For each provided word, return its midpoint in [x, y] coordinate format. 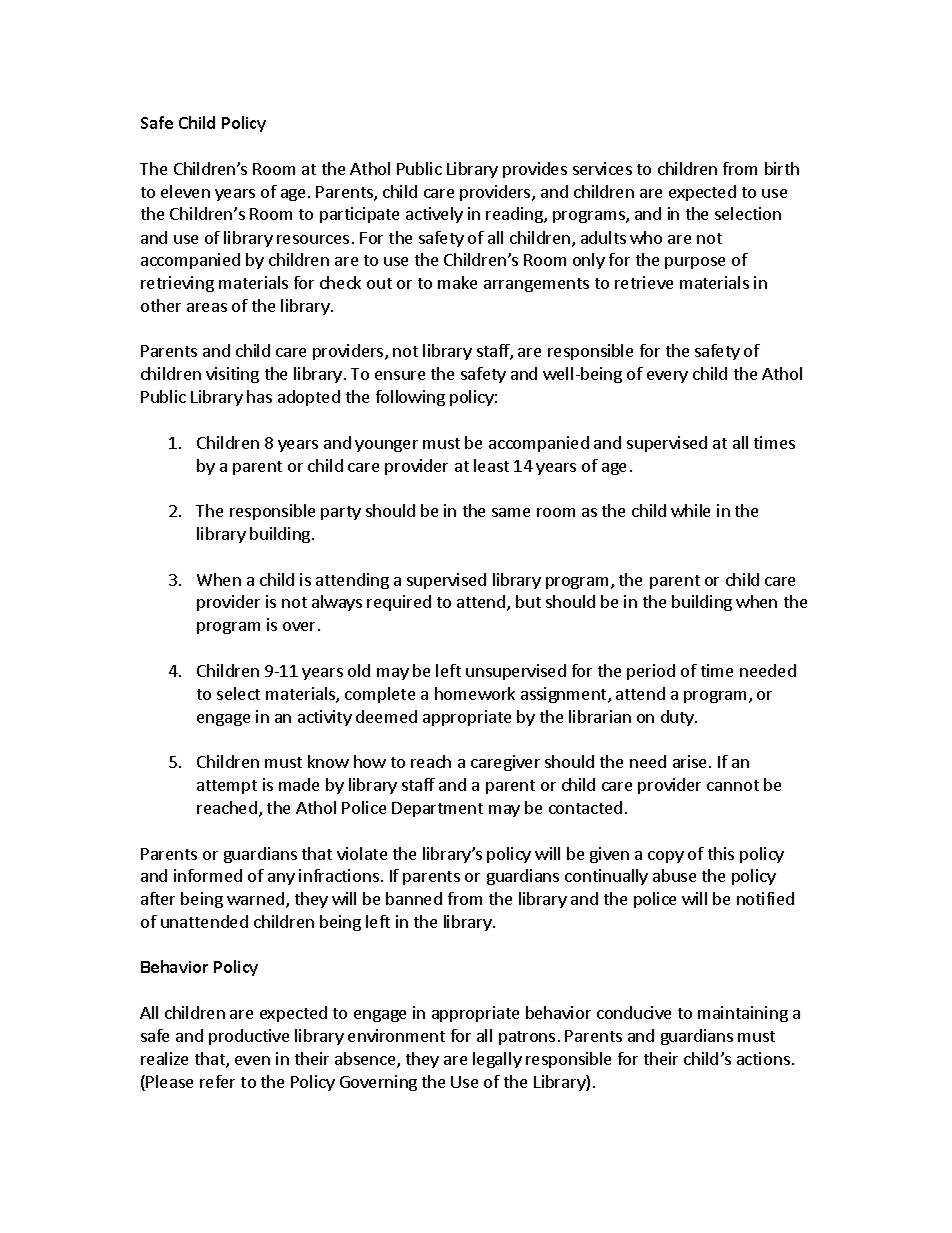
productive [249, 1037]
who [646, 237]
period [651, 672]
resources [313, 239]
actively [434, 215]
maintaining [743, 1014]
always [337, 603]
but [528, 601]
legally [497, 1060]
